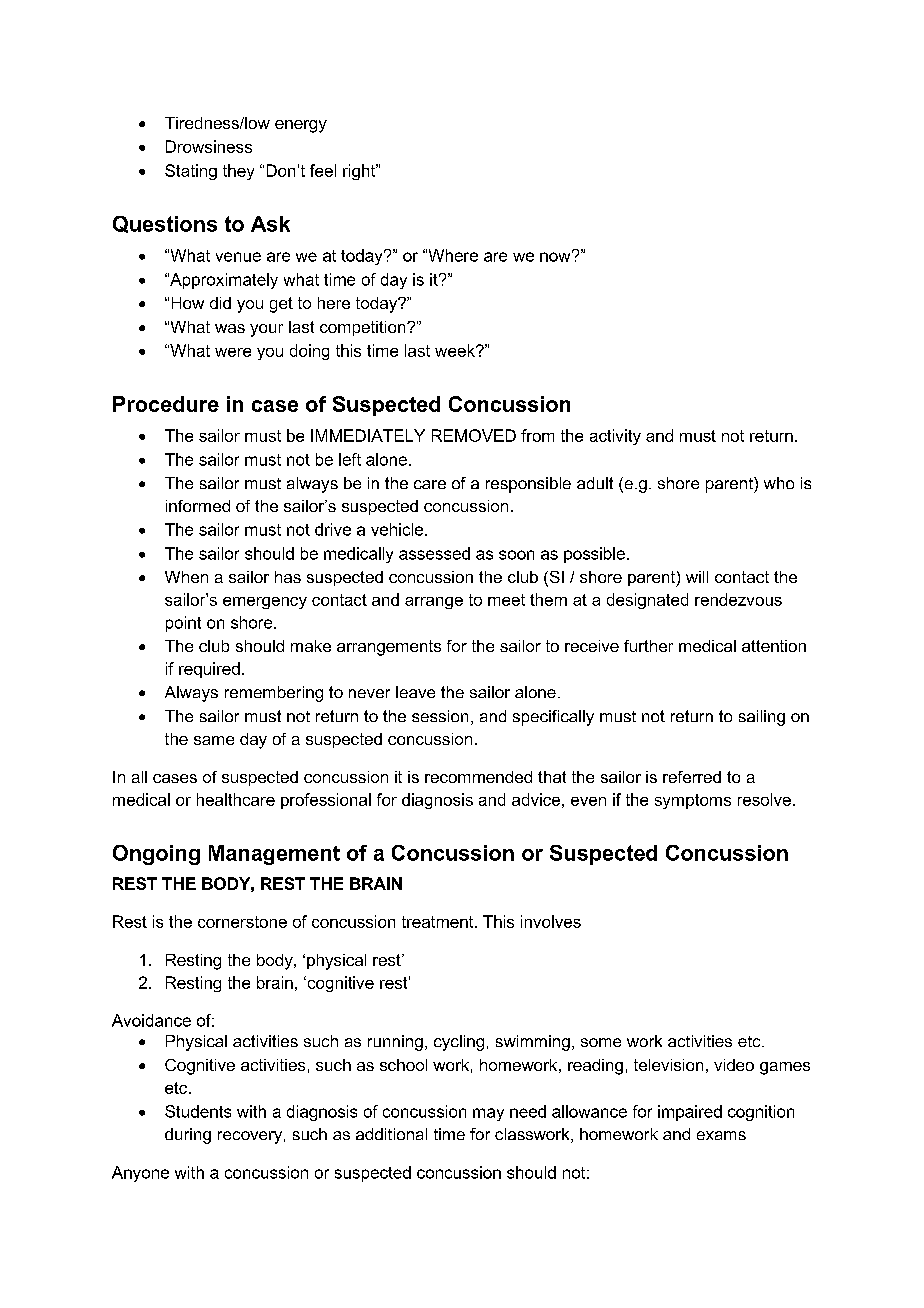 This screenshot has width=924, height=1308. Describe the element at coordinates (474, 435) in the screenshot. I see `REMOVED` at that location.
